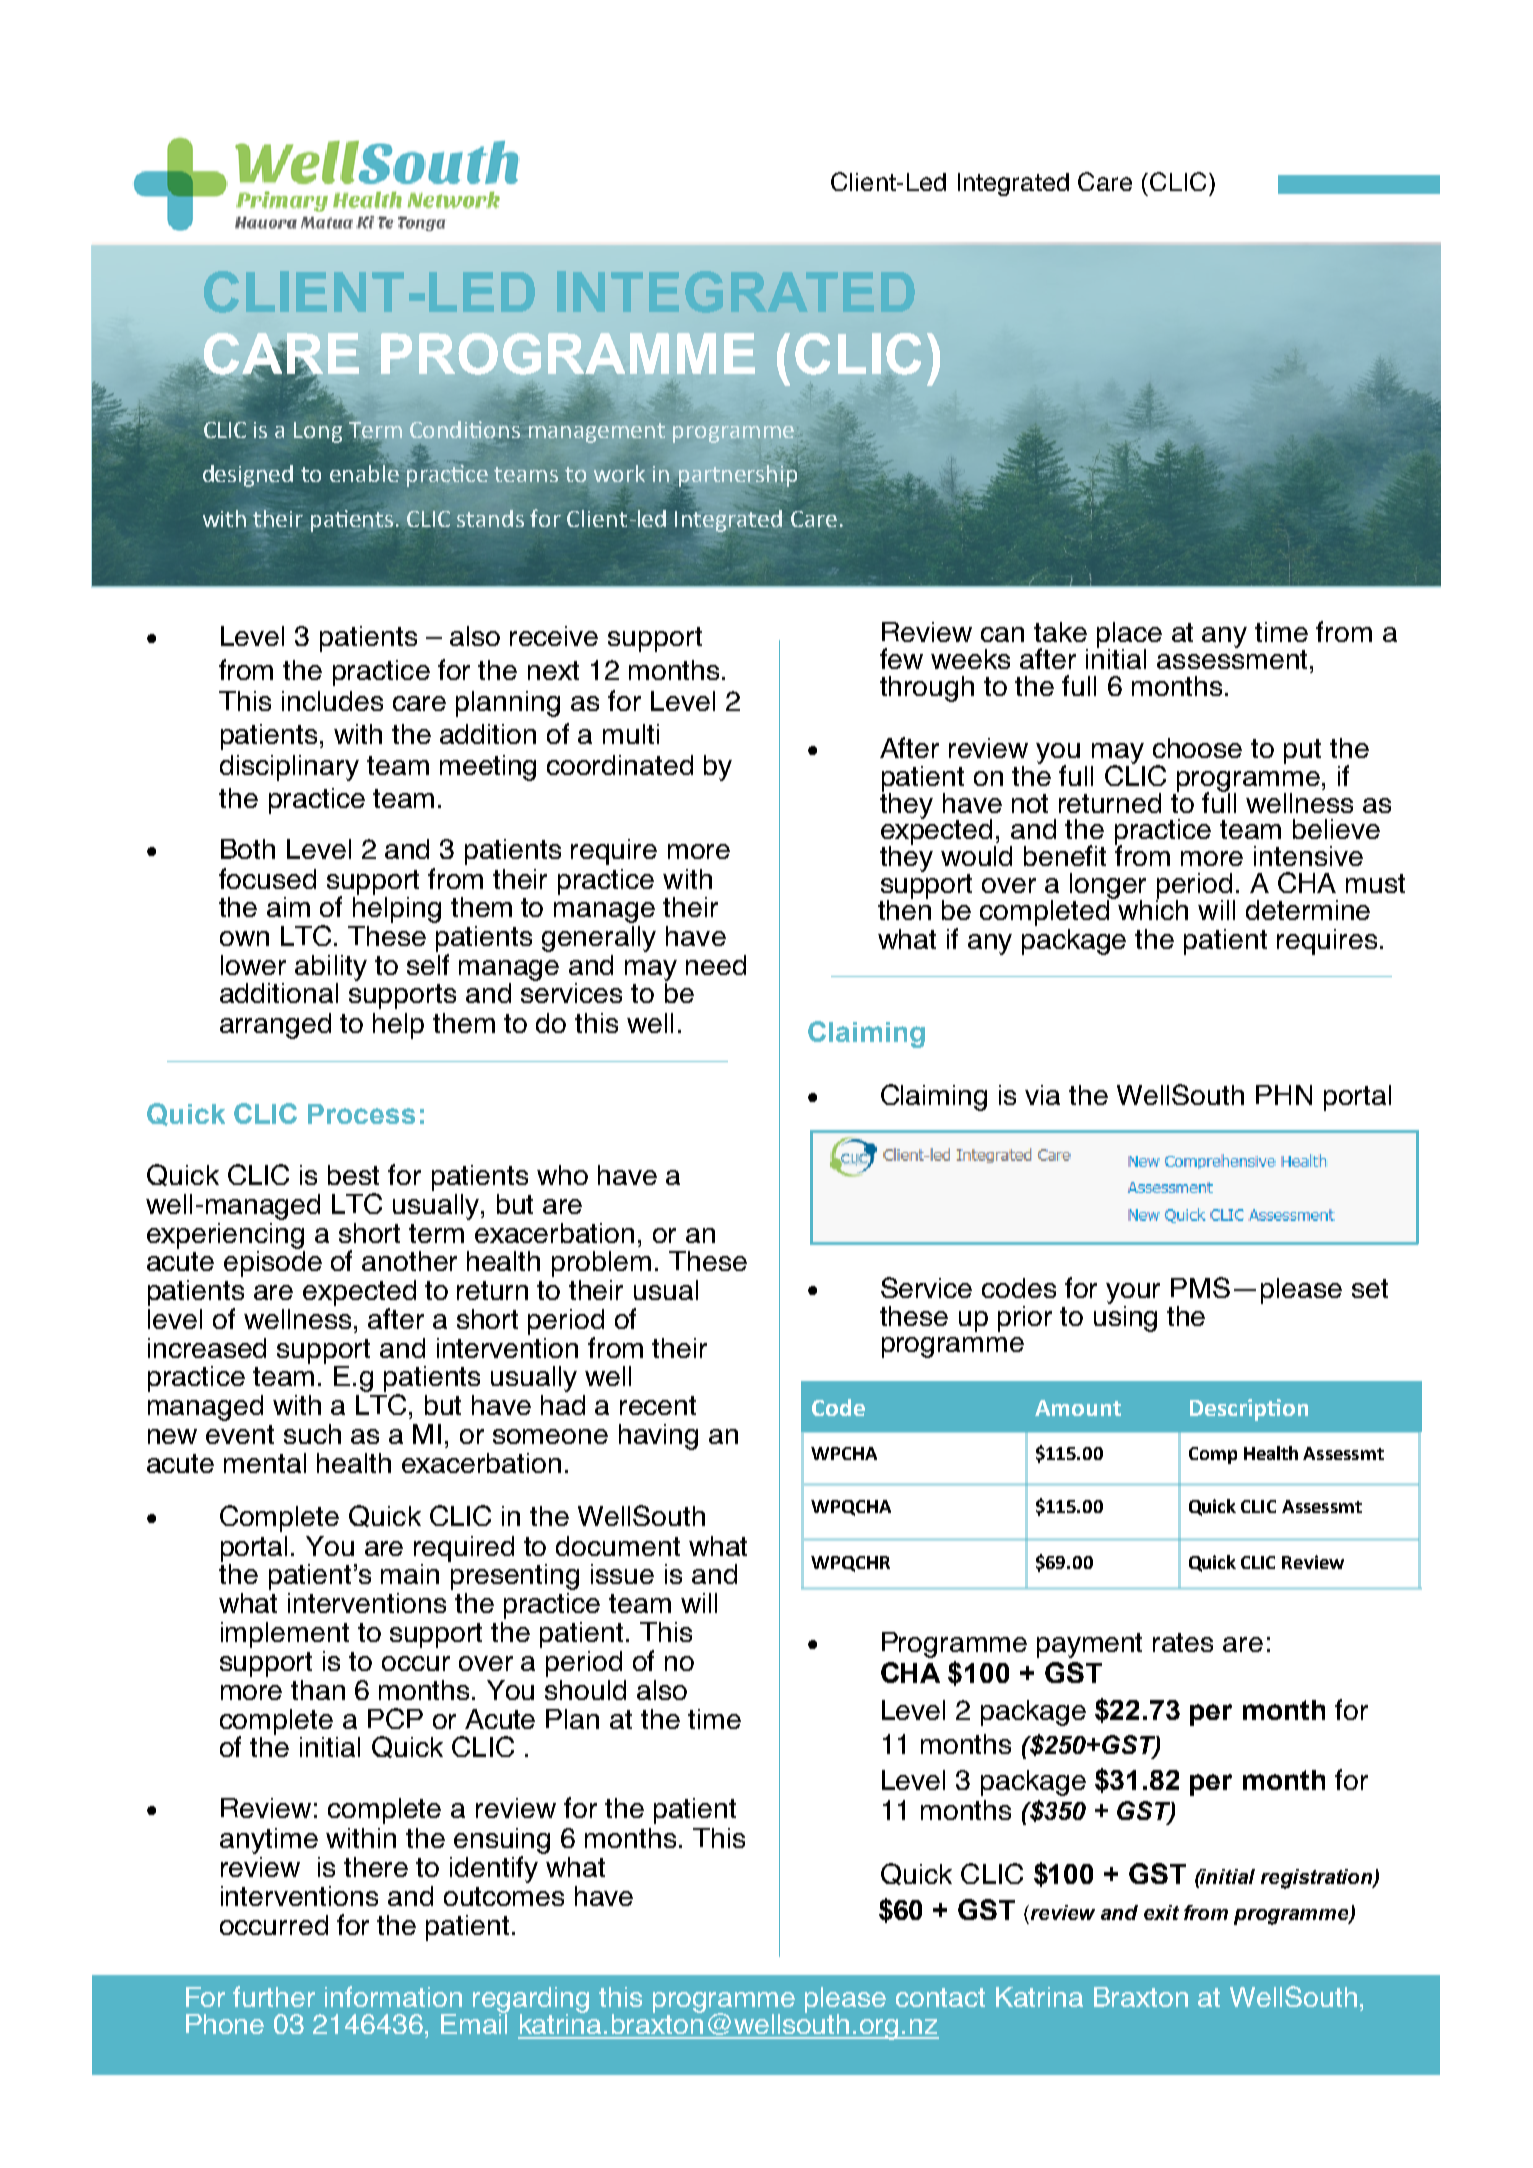 The width and height of the screenshot is (1533, 2168). I want to click on your, so click(1133, 1293).
